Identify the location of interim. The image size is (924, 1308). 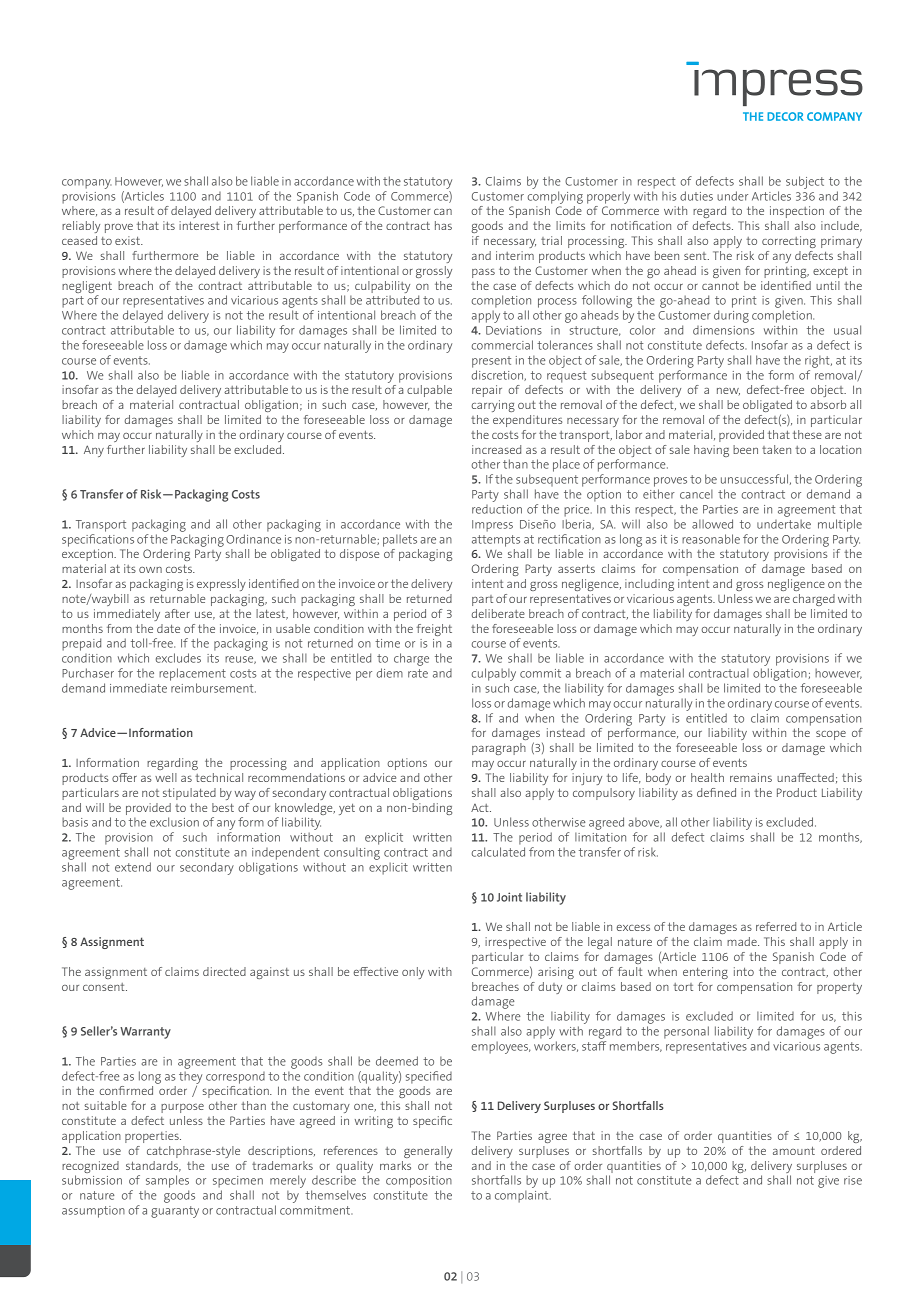
(515, 255).
